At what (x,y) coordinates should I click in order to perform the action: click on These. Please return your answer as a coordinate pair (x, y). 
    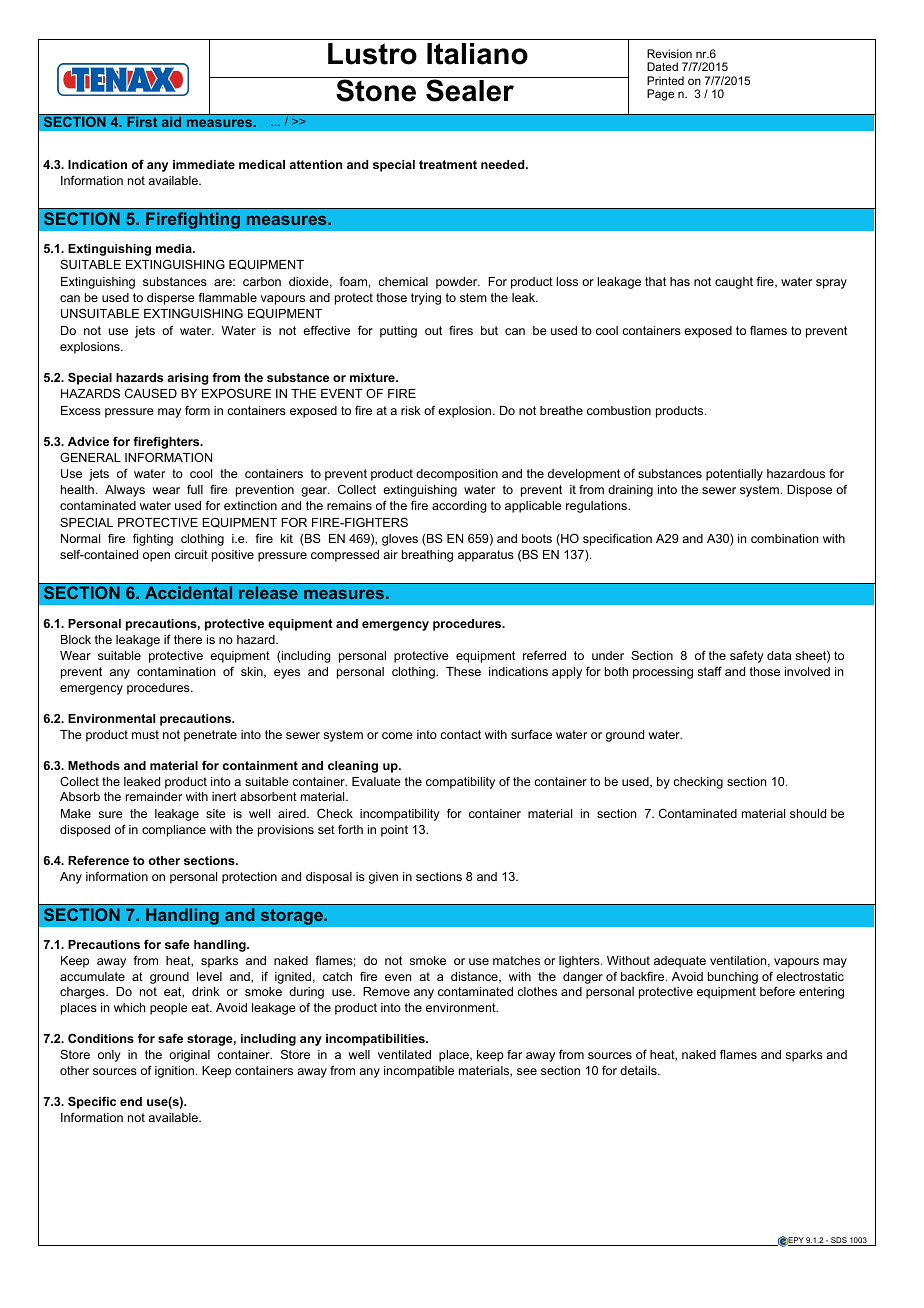
    Looking at the image, I should click on (463, 671).
